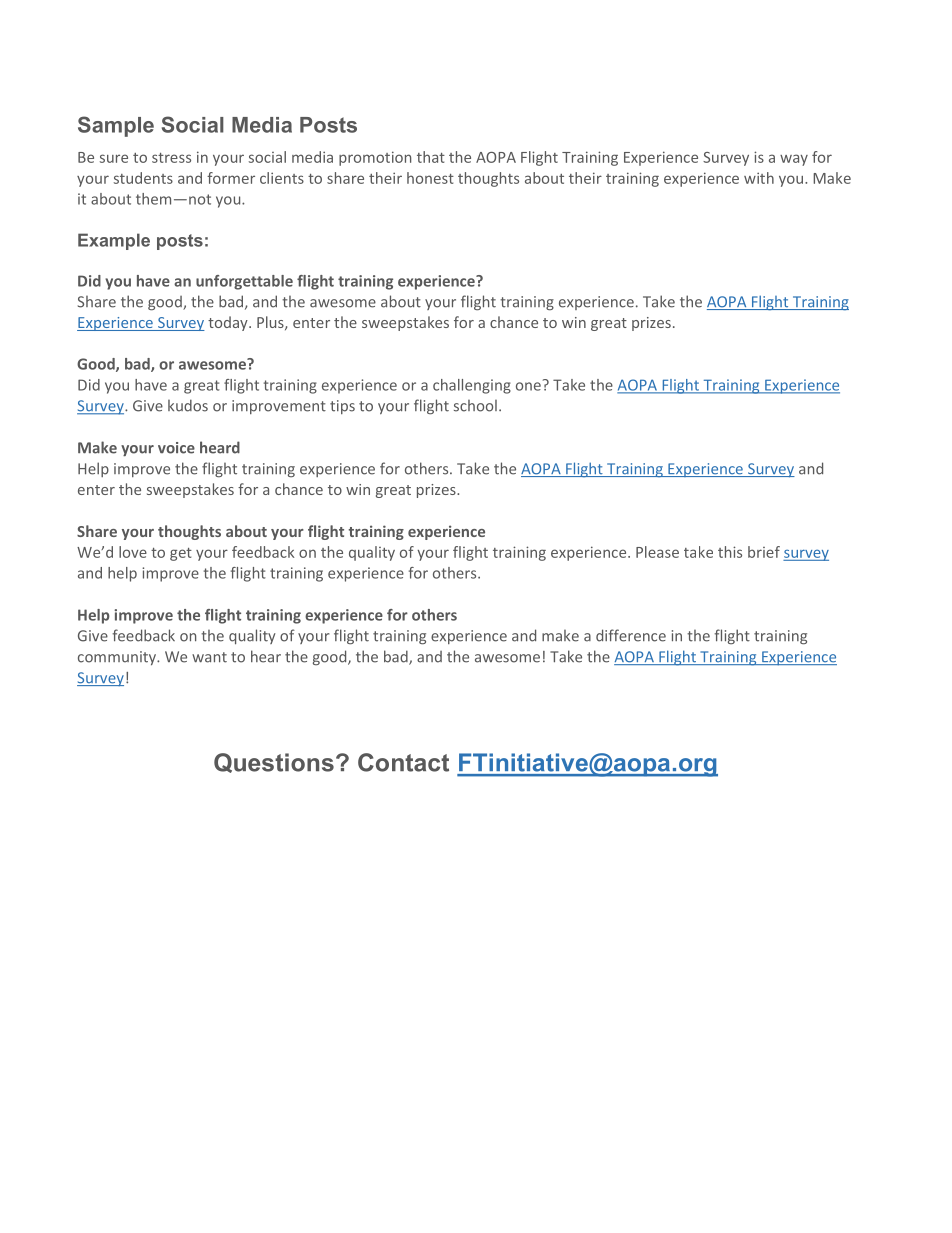 This screenshot has width=952, height=1233. Describe the element at coordinates (730, 552) in the screenshot. I see `this` at that location.
